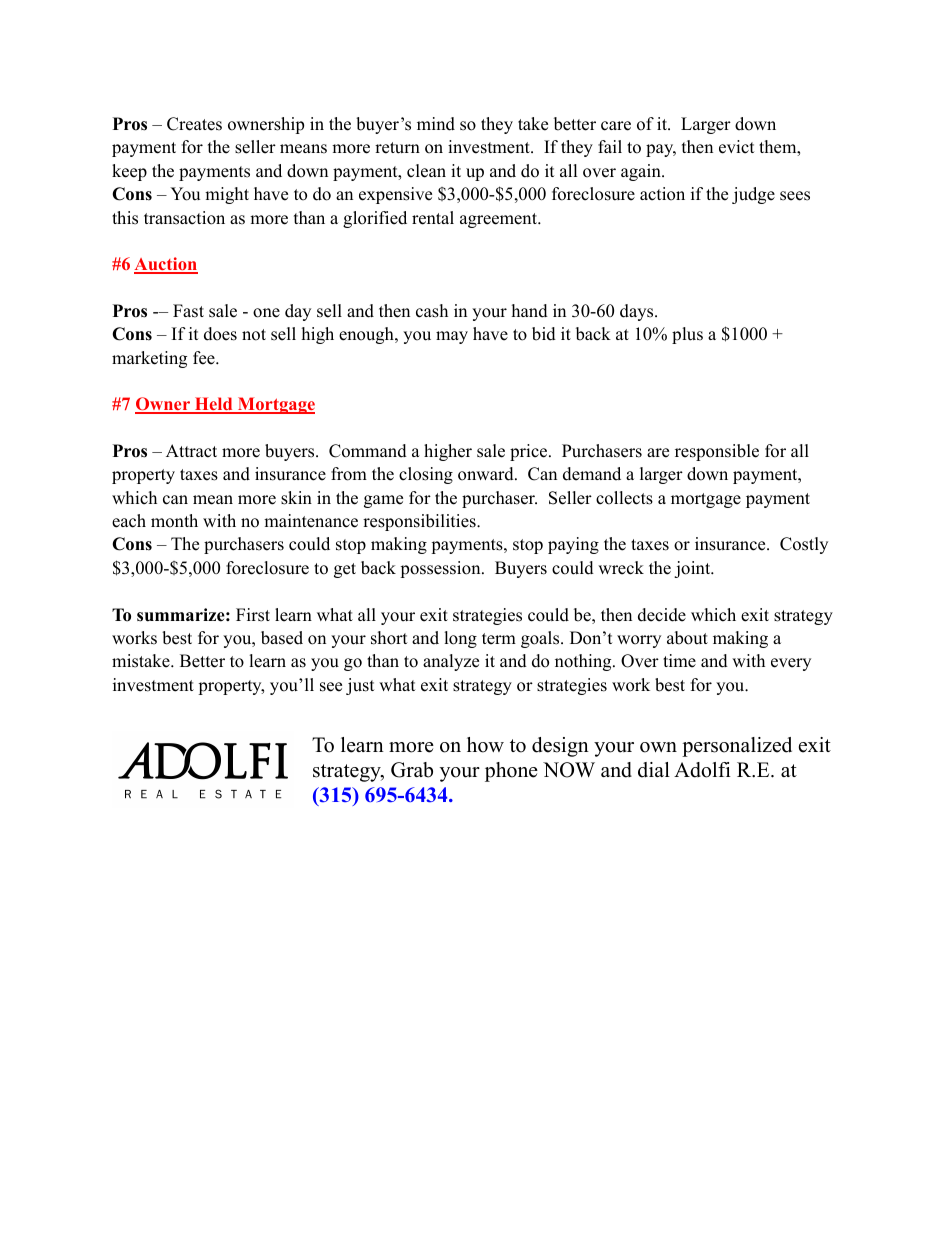  What do you see at coordinates (194, 124) in the page?
I see `Creates` at bounding box center [194, 124].
